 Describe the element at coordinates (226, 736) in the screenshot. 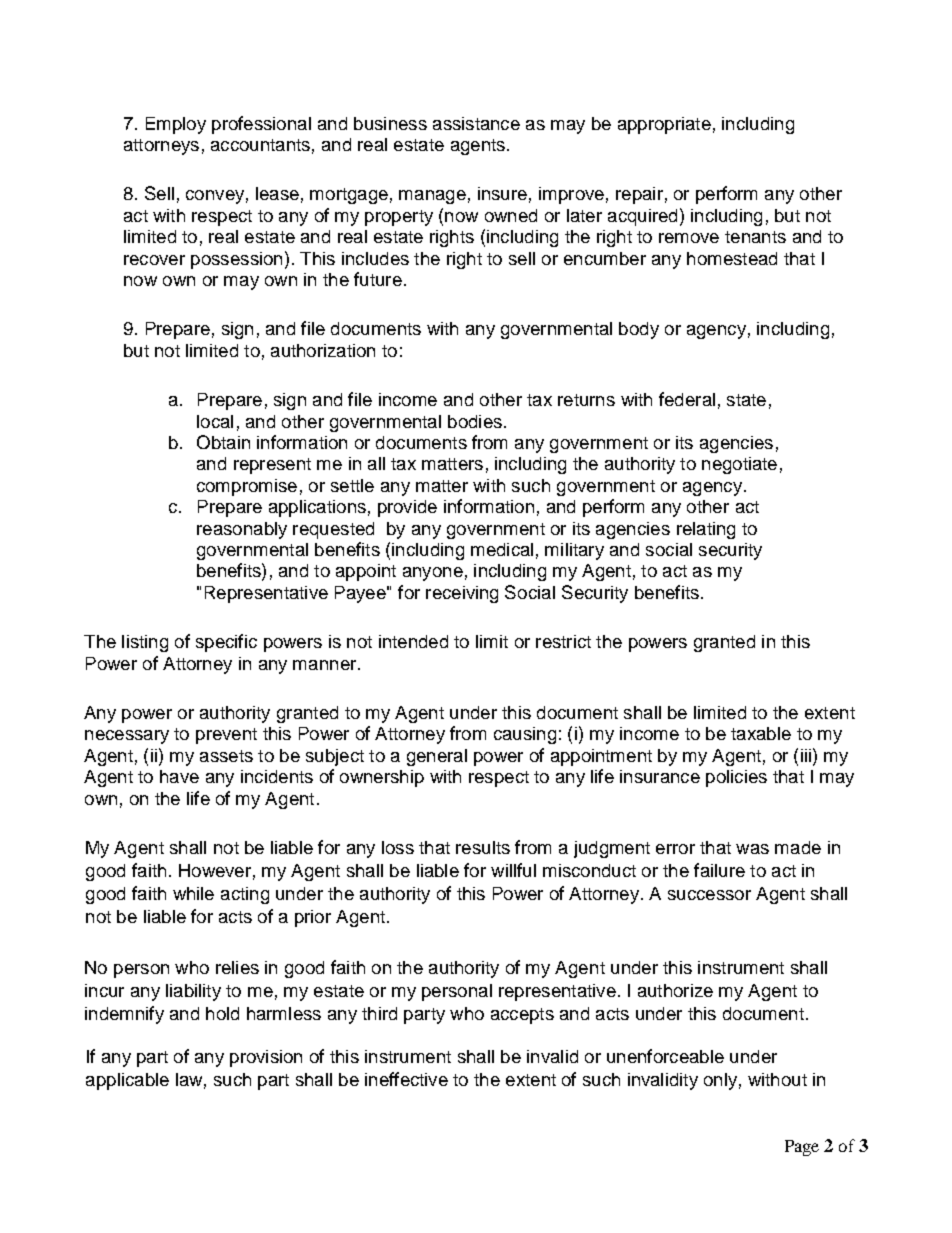

I see `prevent` at that location.
